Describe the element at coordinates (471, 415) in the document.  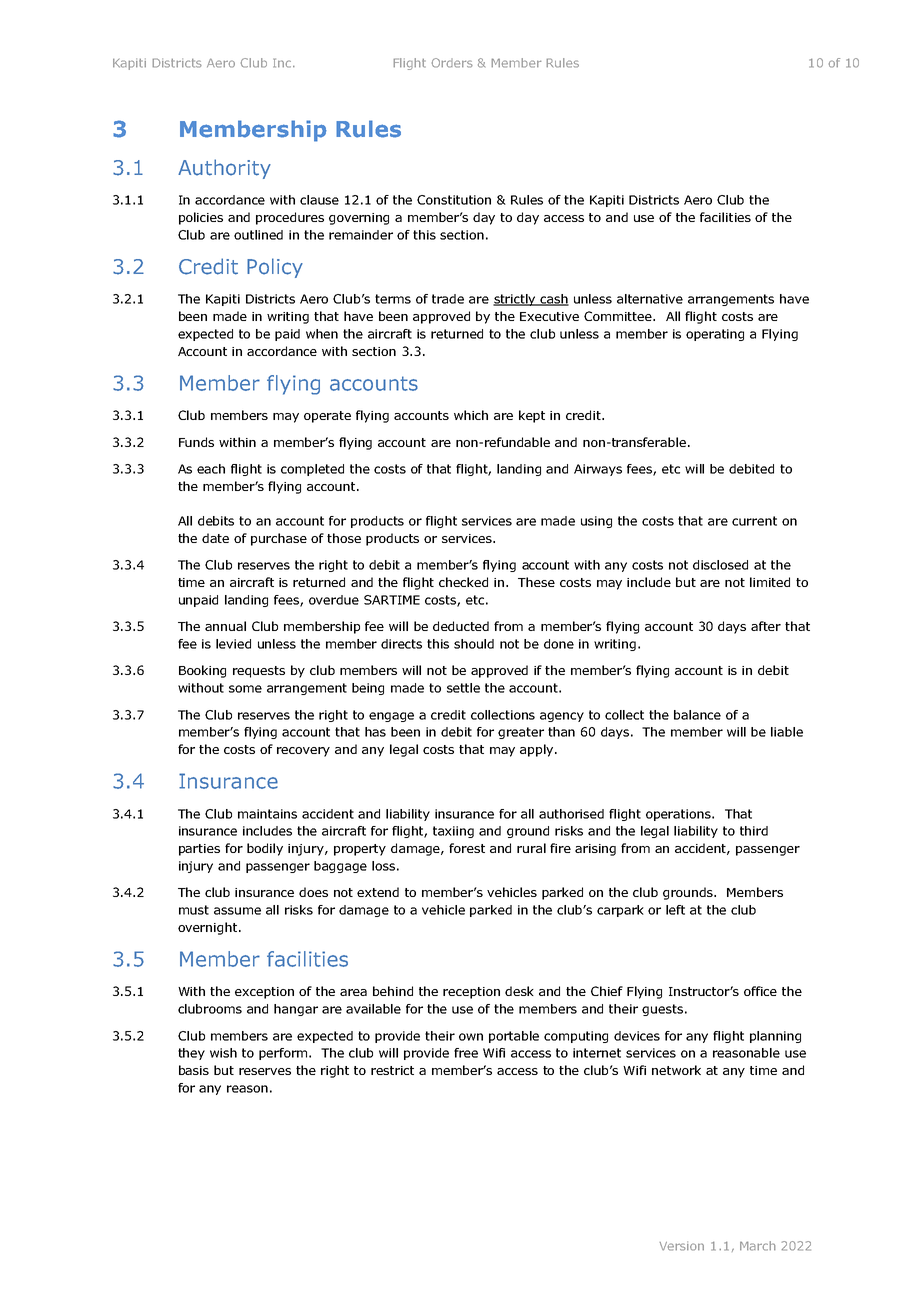
I see `which` at that location.
